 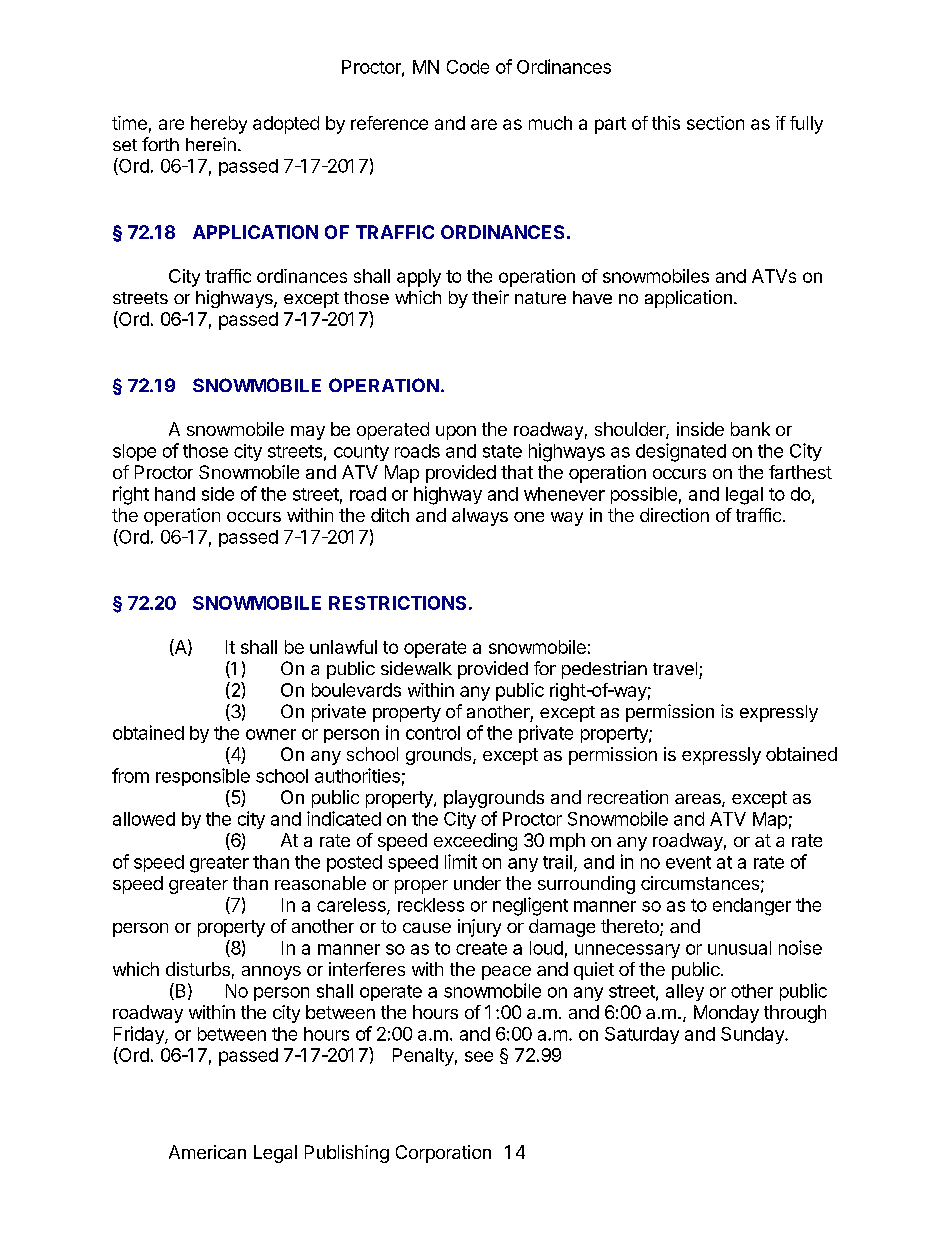 I want to click on American, so click(x=207, y=1152).
